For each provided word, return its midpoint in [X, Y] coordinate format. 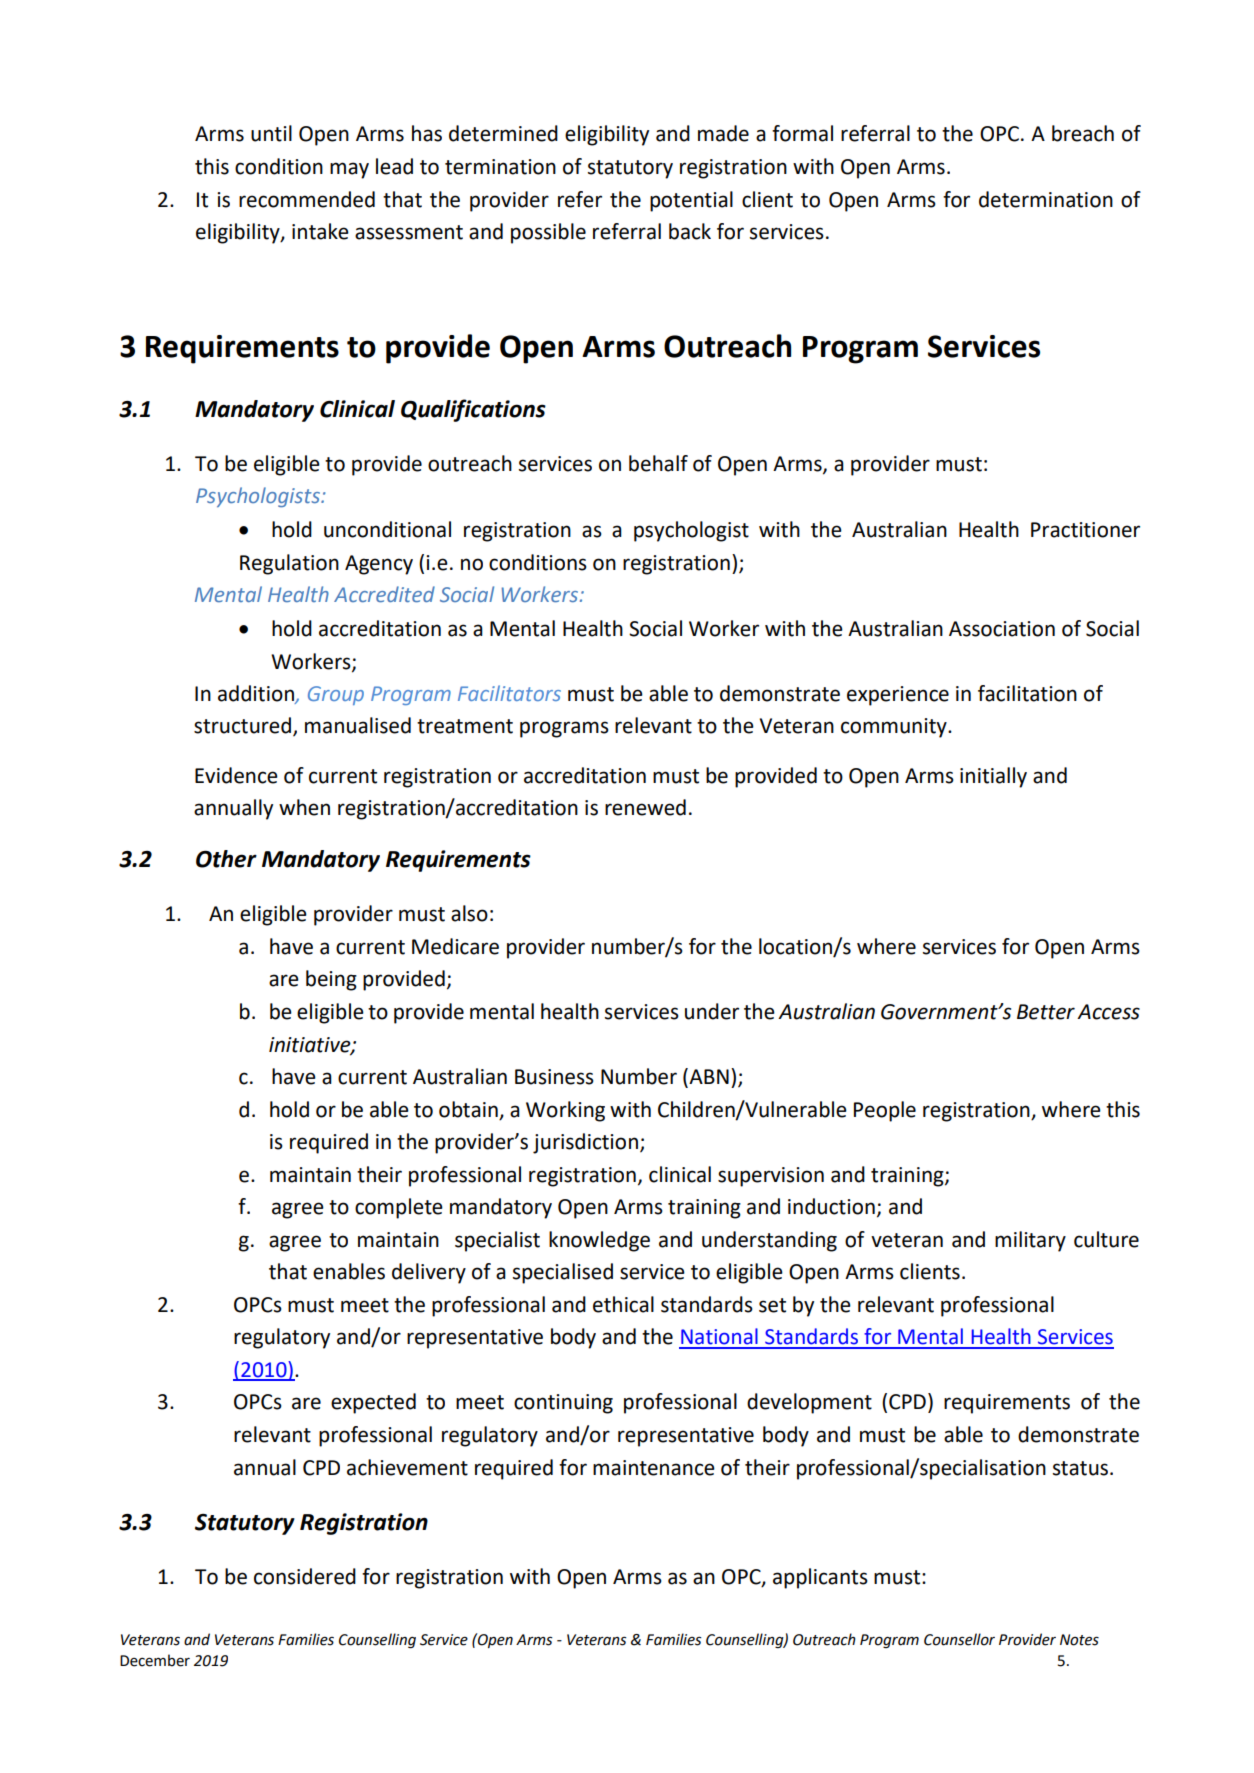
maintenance [654, 1468]
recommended [307, 199]
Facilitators [509, 693]
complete [399, 1208]
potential [691, 201]
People [885, 1111]
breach [1083, 133]
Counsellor [959, 1639]
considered [305, 1576]
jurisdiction [585, 1143]
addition [257, 694]
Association [1002, 629]
